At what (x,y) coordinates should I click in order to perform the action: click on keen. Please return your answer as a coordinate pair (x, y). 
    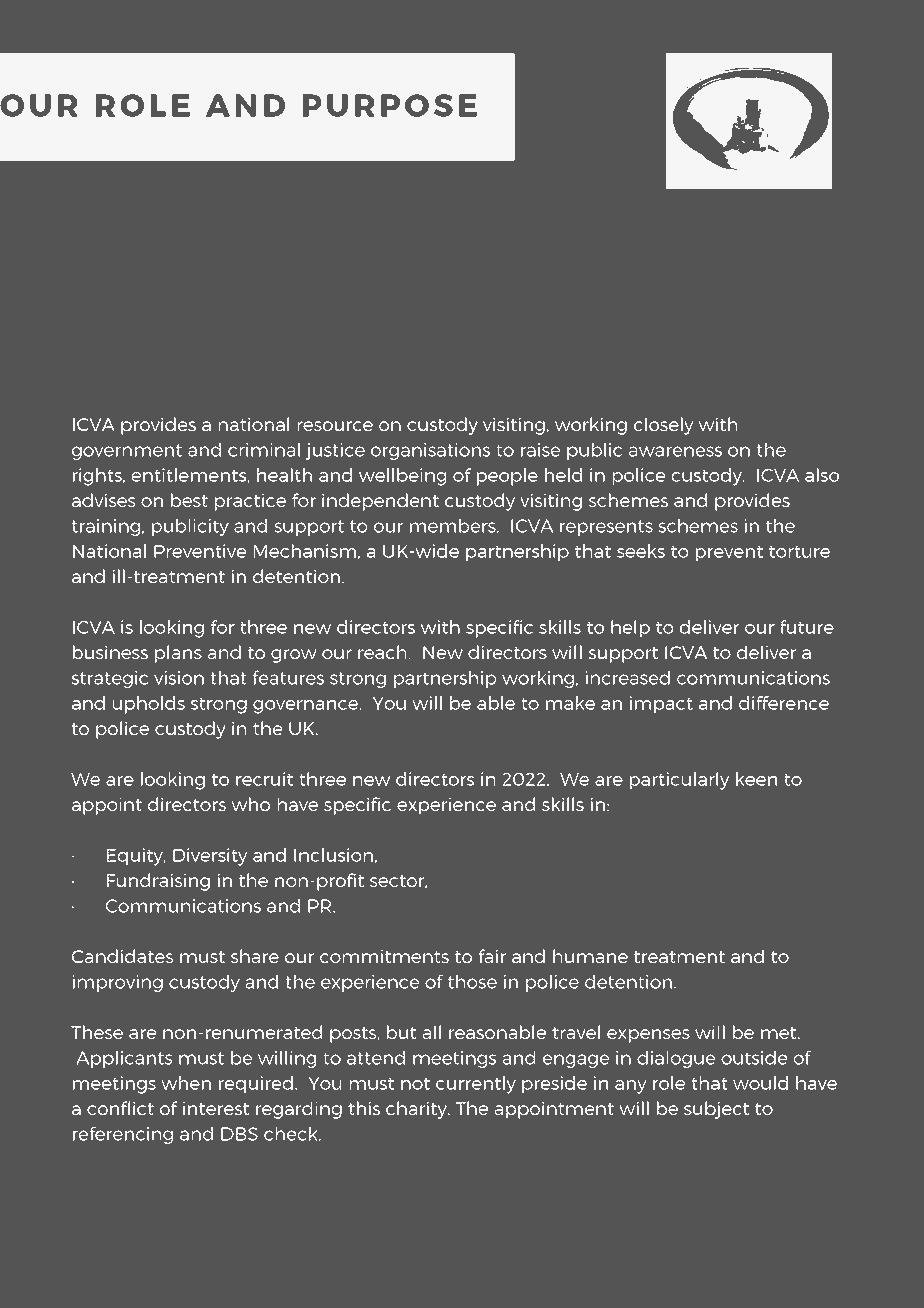
    Looking at the image, I should click on (756, 779).
